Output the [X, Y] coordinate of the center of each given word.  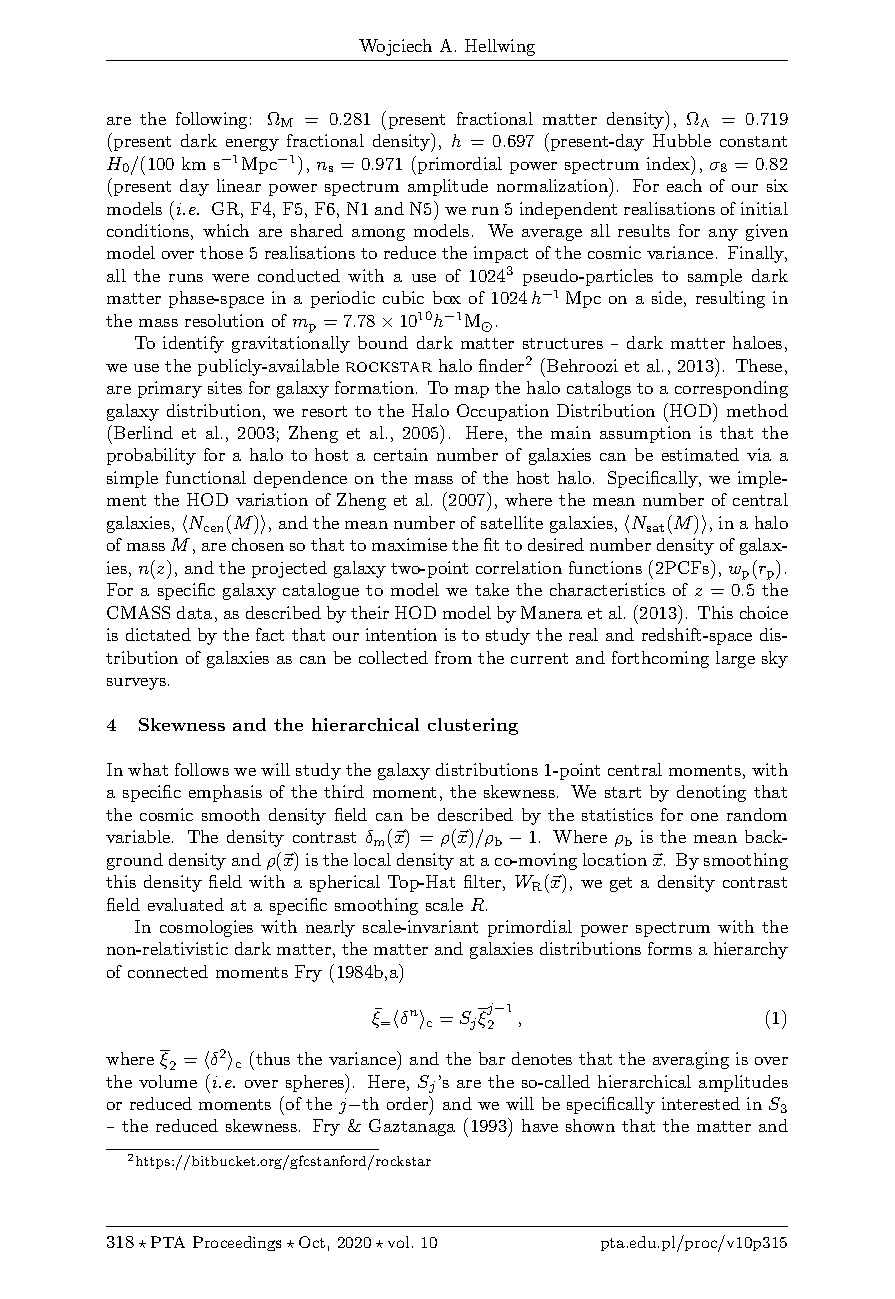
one [704, 817]
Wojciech [395, 47]
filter [482, 881]
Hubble [682, 140]
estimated [700, 454]
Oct [312, 1242]
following [211, 120]
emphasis [225, 793]
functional [206, 477]
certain [401, 454]
